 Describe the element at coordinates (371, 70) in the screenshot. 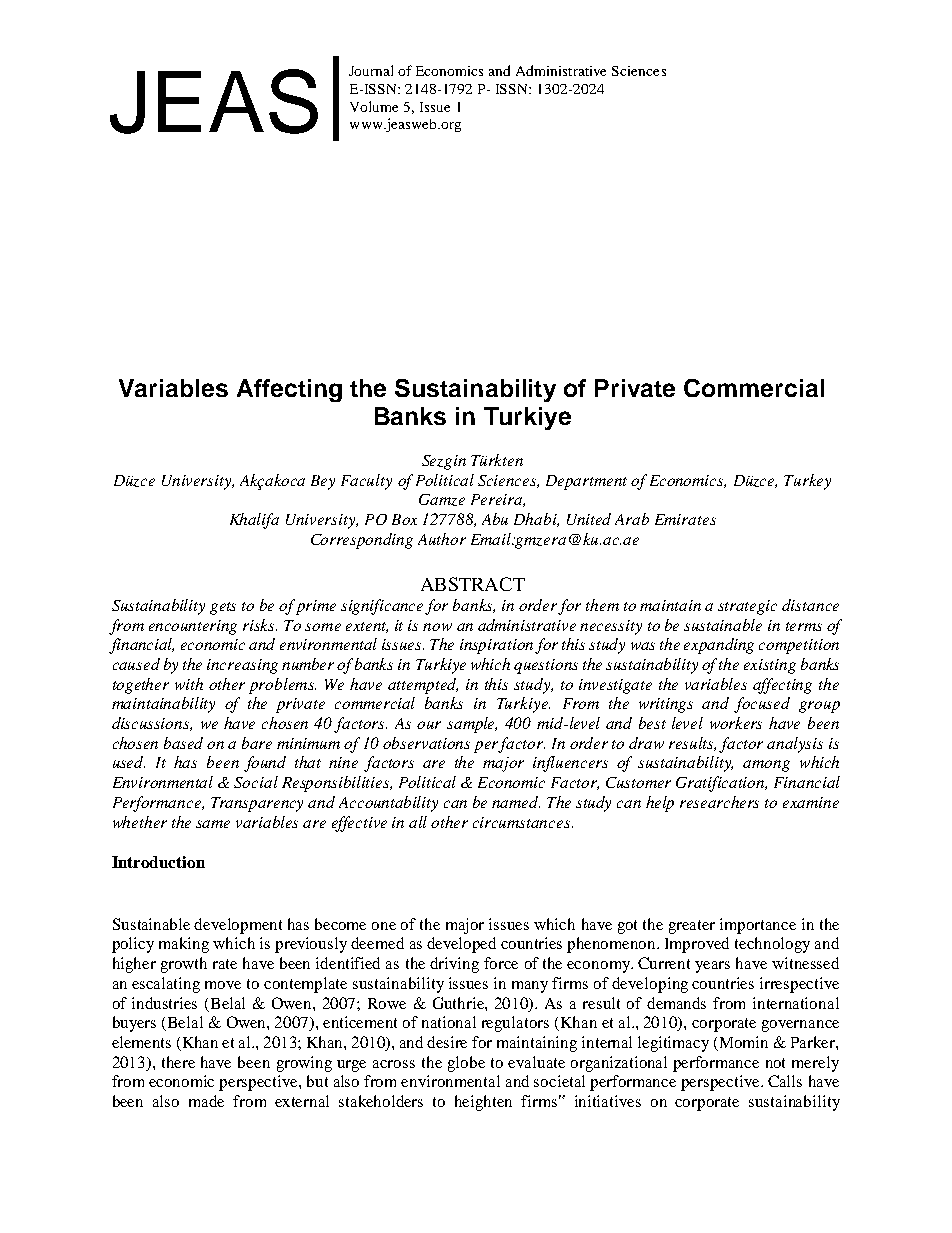

I see `Journal` at that location.
